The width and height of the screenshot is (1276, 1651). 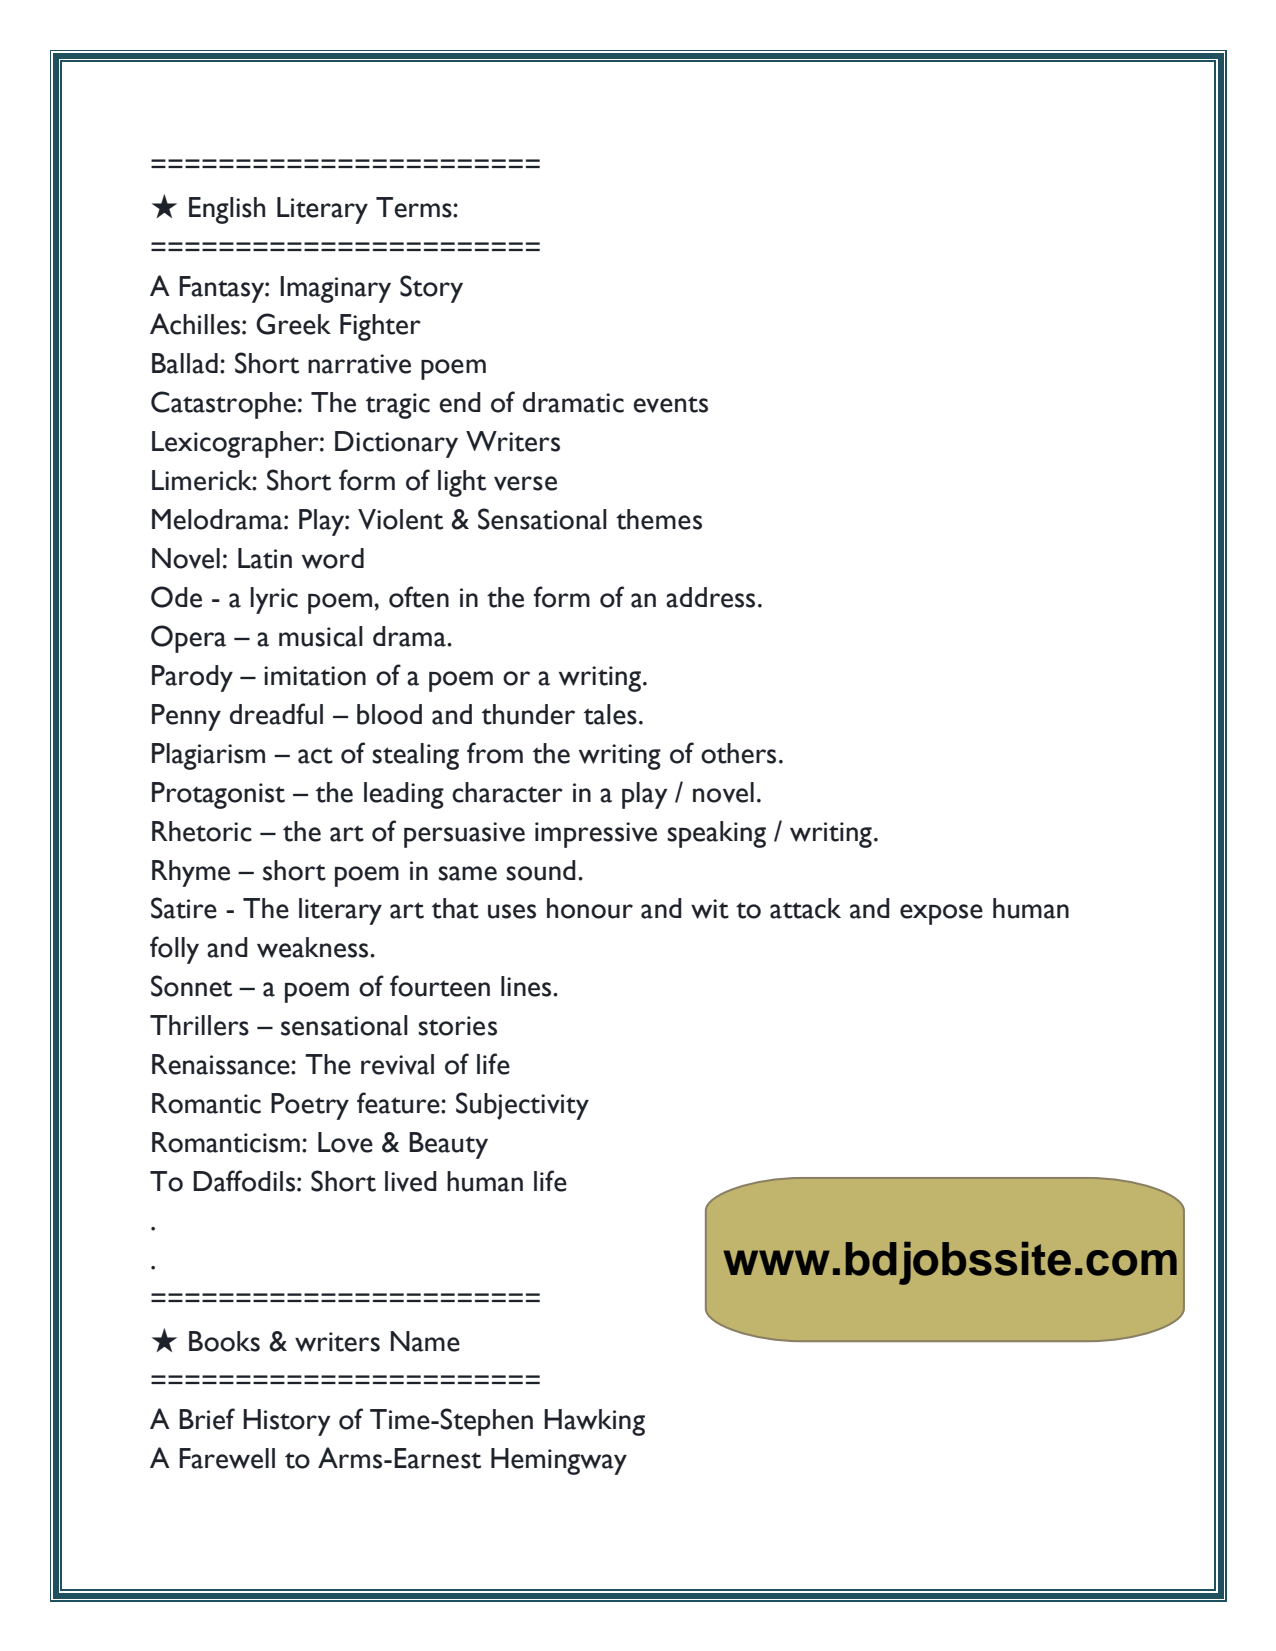 I want to click on attack, so click(x=805, y=908).
